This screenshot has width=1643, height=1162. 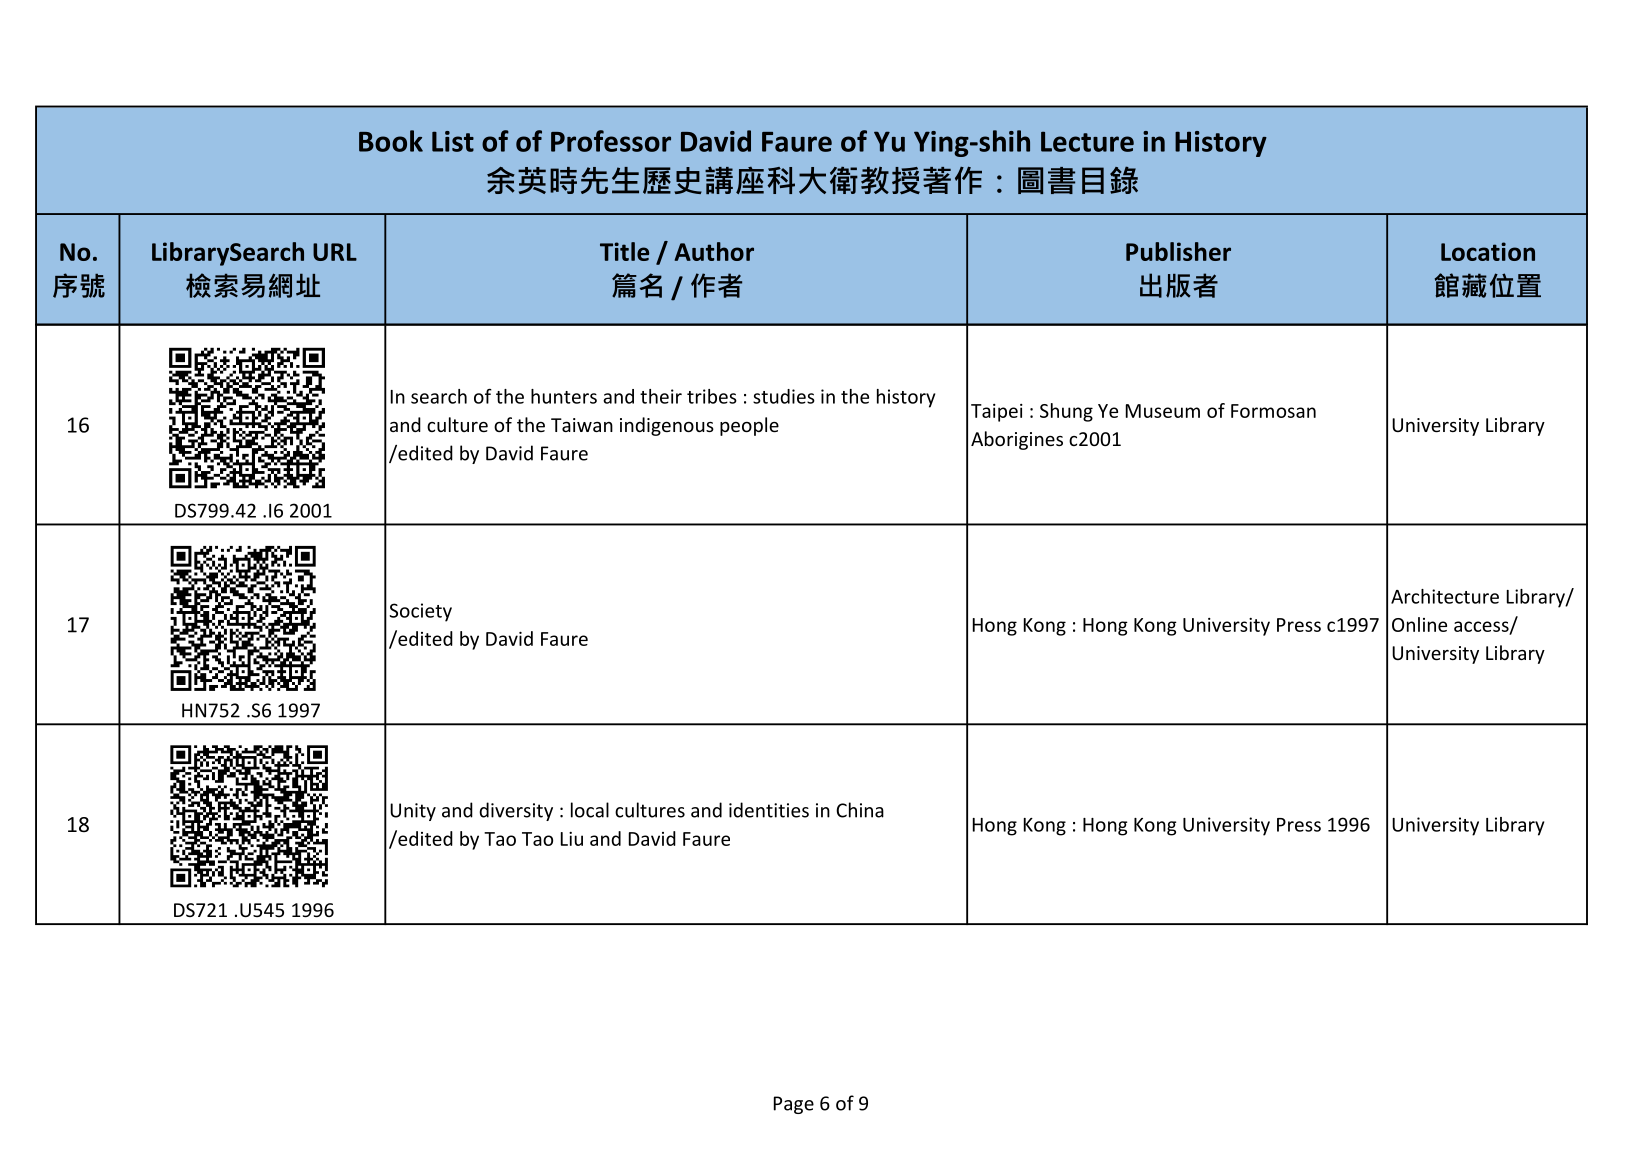 What do you see at coordinates (1087, 141) in the screenshot?
I see `Lecture` at bounding box center [1087, 141].
